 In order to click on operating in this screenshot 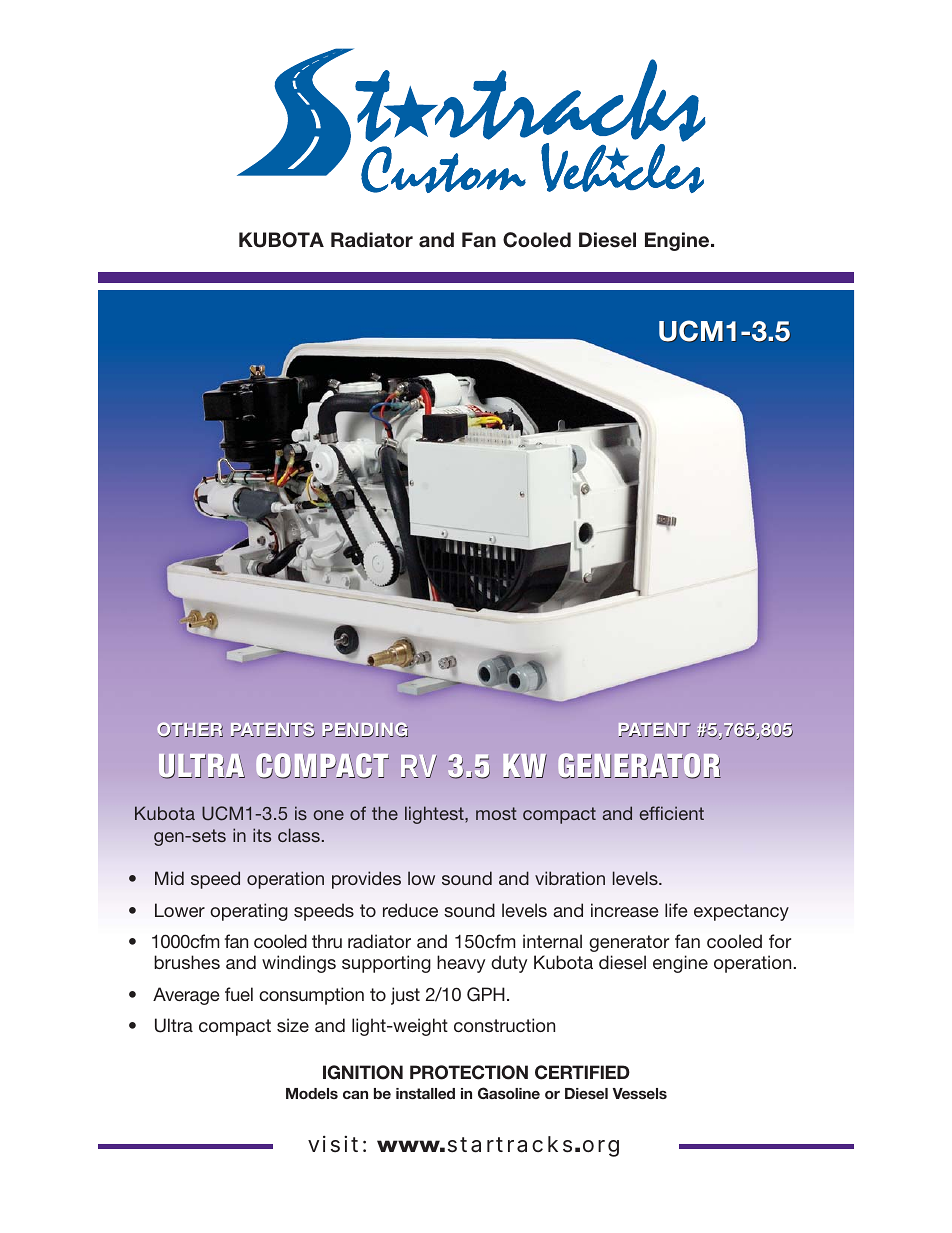, I will do `click(249, 912)`.
